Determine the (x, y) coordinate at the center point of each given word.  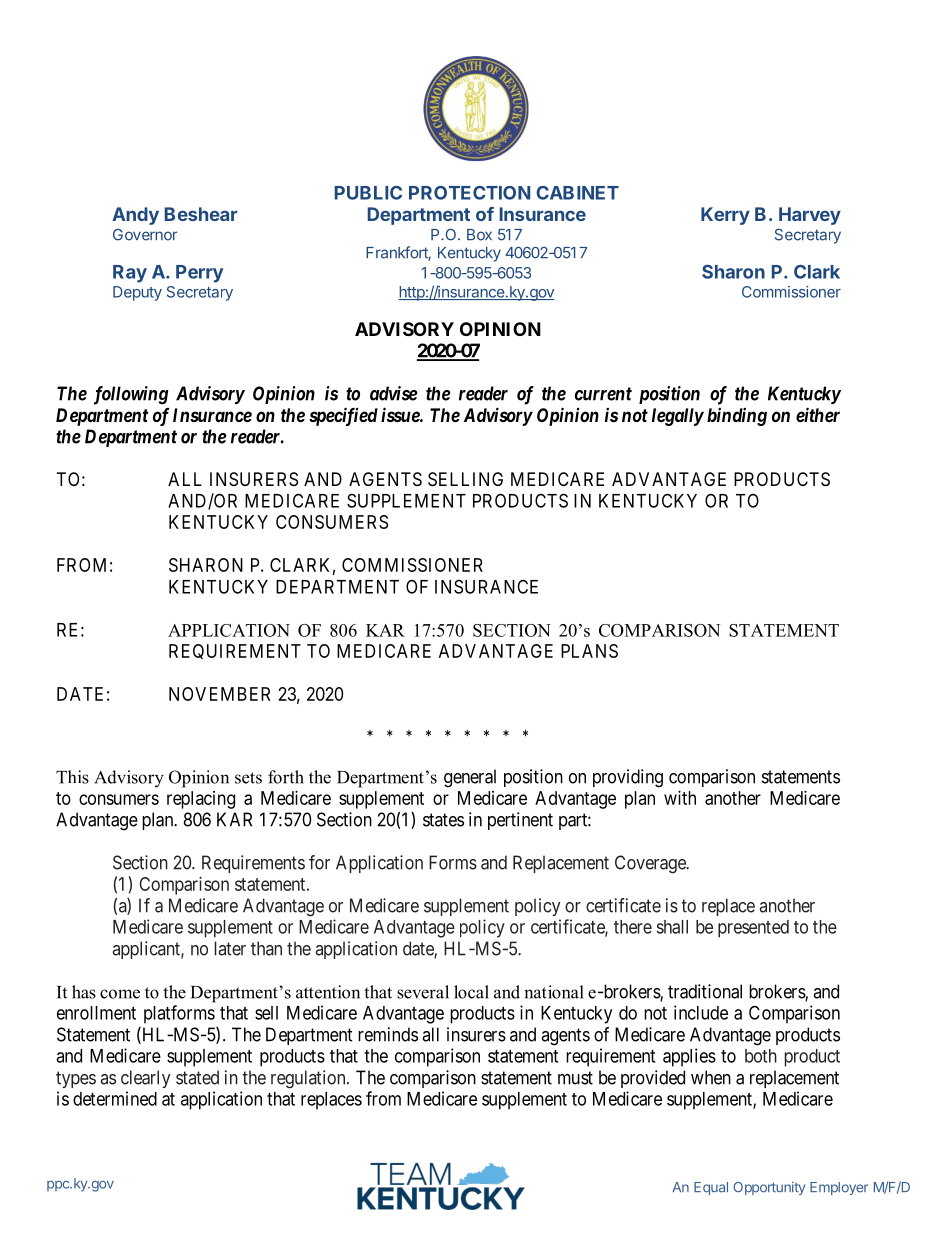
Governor (145, 235)
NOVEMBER (219, 694)
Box (479, 235)
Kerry (725, 216)
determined (115, 1098)
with (680, 798)
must (575, 1078)
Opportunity (769, 1188)
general (470, 778)
